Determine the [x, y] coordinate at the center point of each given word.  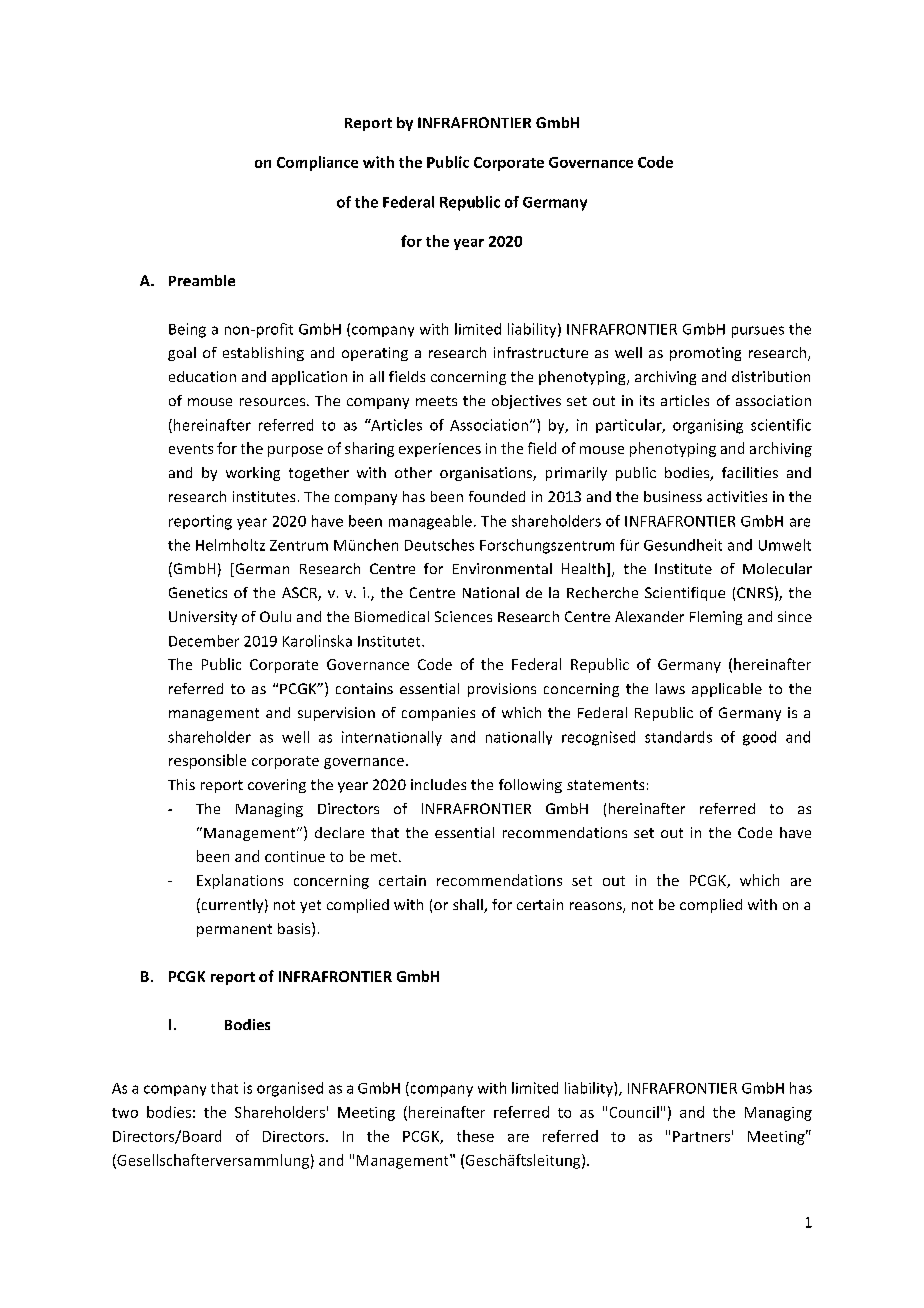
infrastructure [541, 352]
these [475, 1136]
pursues [758, 332]
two [125, 1113]
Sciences [463, 616]
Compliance [317, 163]
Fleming [716, 618]
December [204, 641]
